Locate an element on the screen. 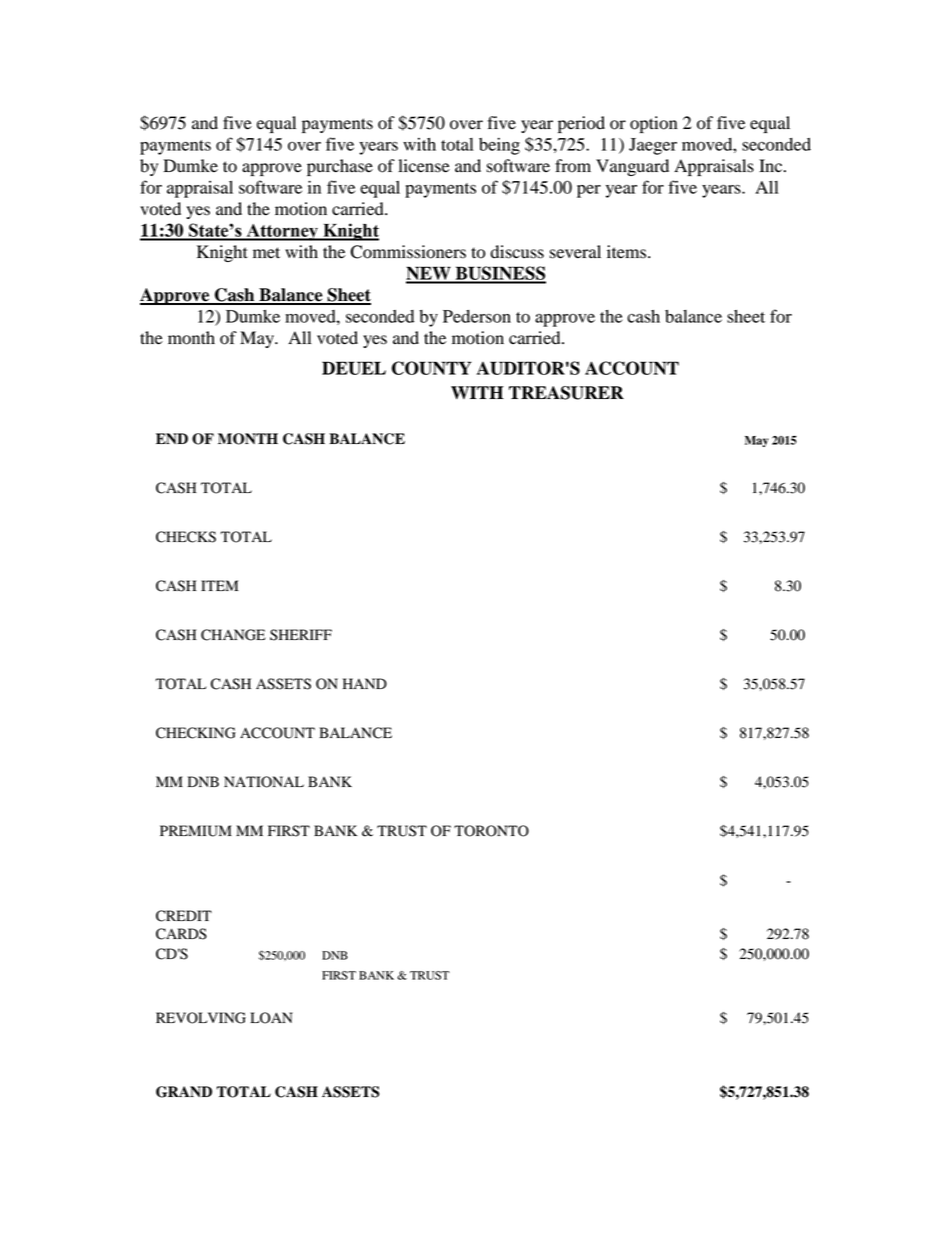  CHECKING is located at coordinates (196, 733).
